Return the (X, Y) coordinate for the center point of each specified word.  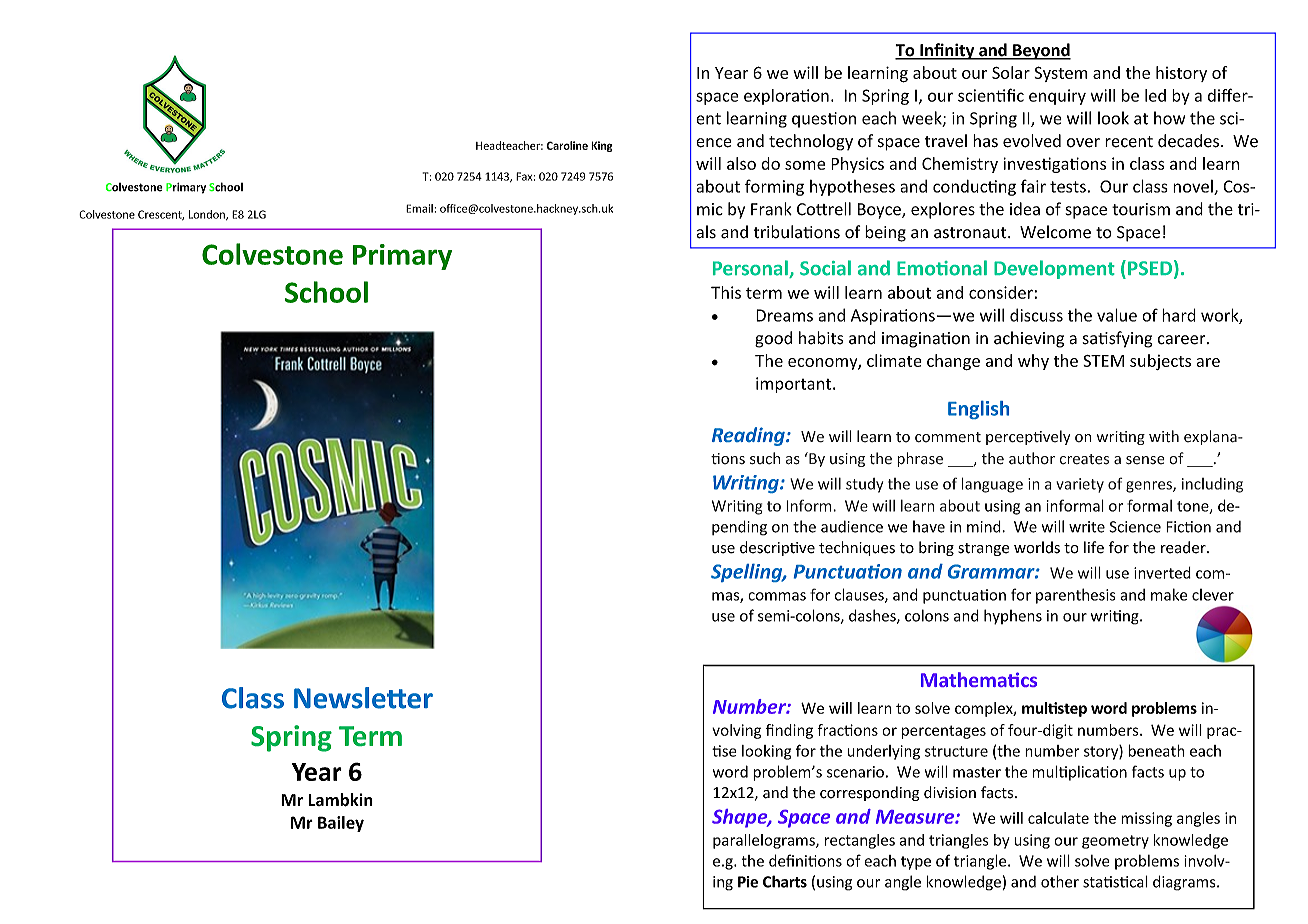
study (864, 485)
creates (1084, 459)
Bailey (341, 824)
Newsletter (363, 698)
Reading (749, 436)
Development (1054, 269)
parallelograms (765, 841)
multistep (1054, 709)
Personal (751, 269)
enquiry (1057, 97)
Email (420, 208)
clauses (860, 595)
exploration (786, 97)
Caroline (567, 145)
